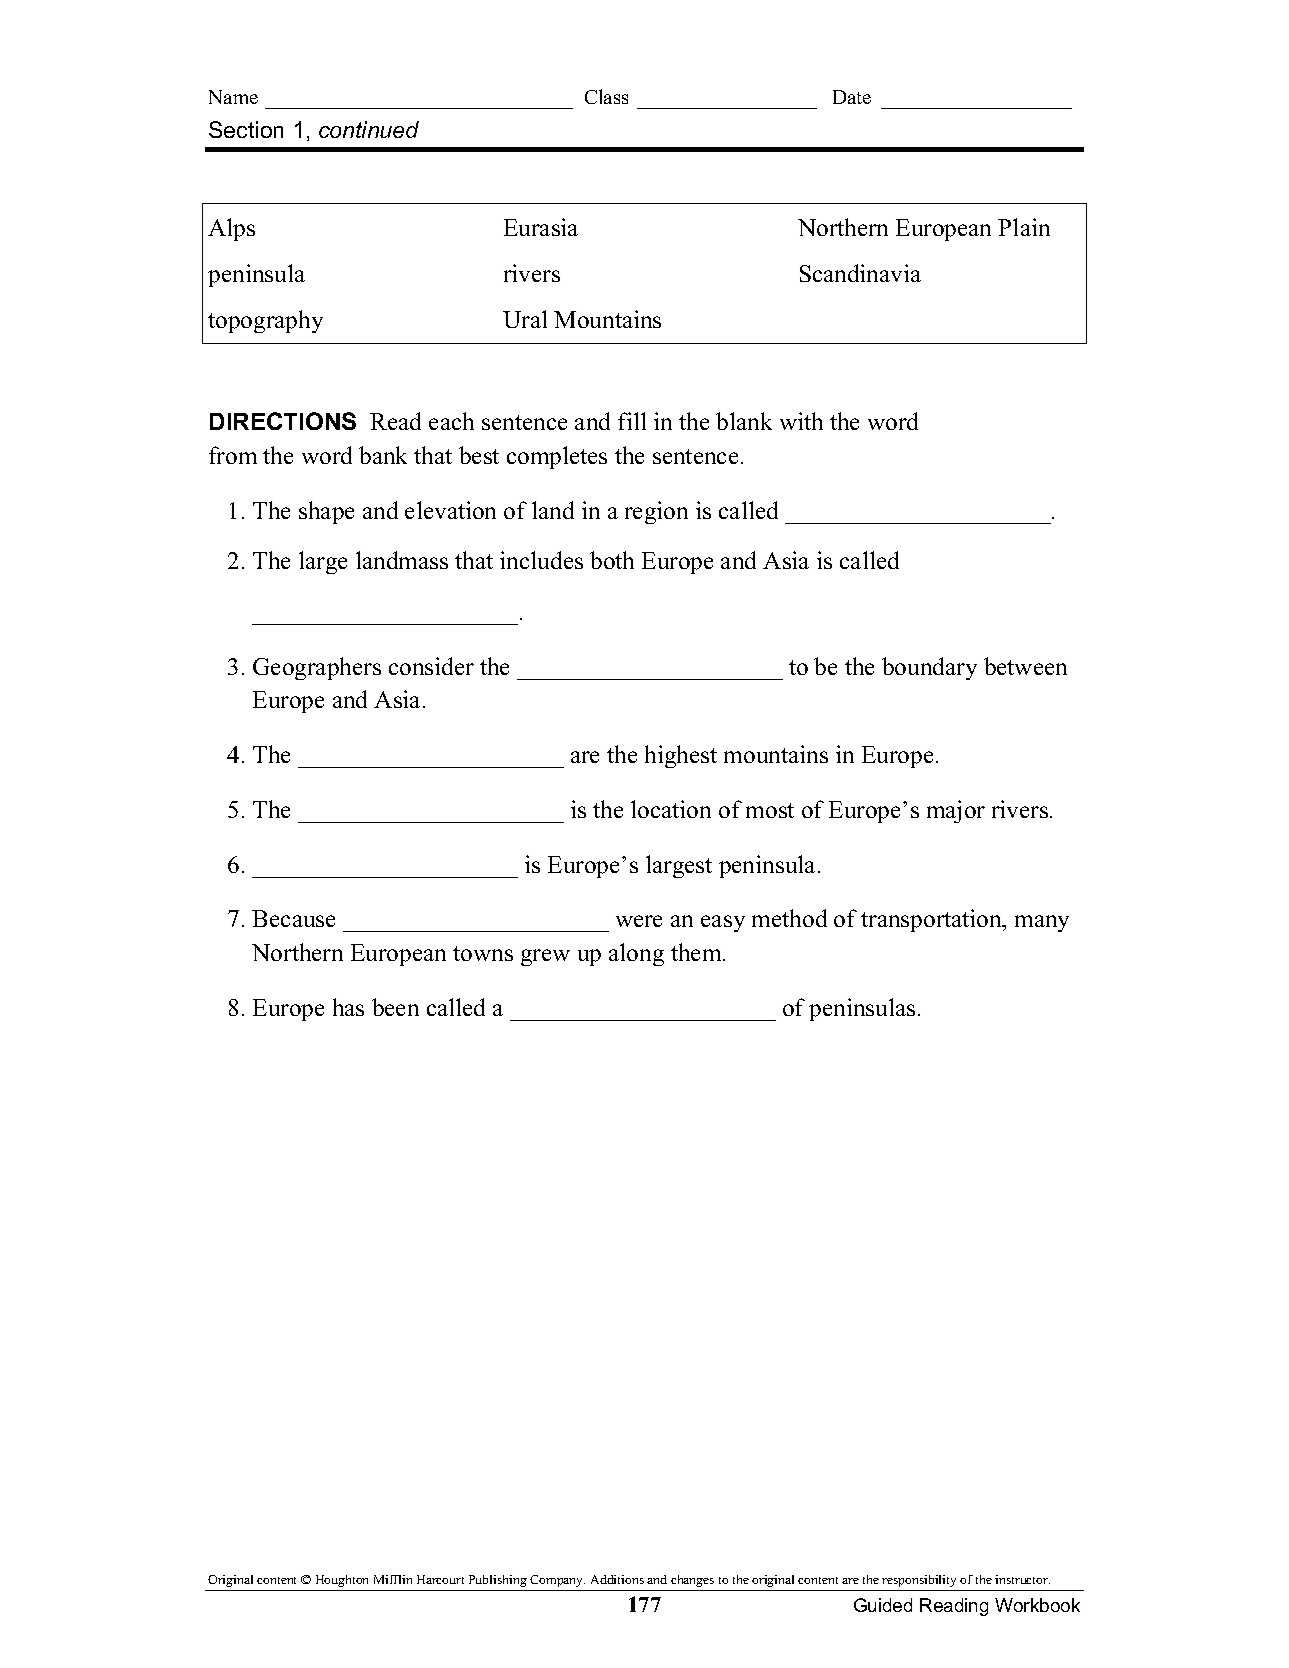  Describe the element at coordinates (919, 1581) in the screenshot. I see `responsibility` at that location.
